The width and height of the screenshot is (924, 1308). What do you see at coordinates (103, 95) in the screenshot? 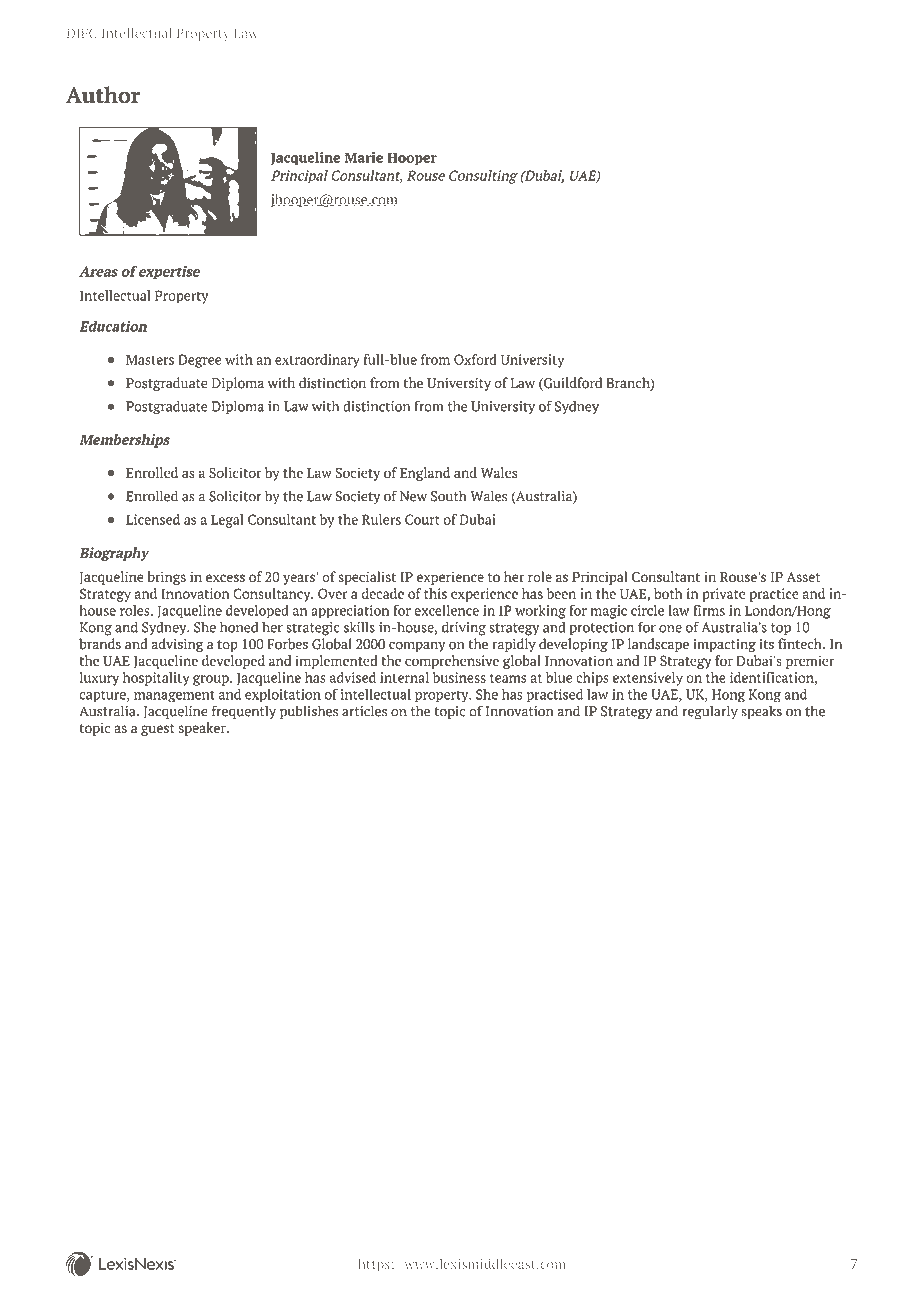
I see `Author` at bounding box center [103, 95].
